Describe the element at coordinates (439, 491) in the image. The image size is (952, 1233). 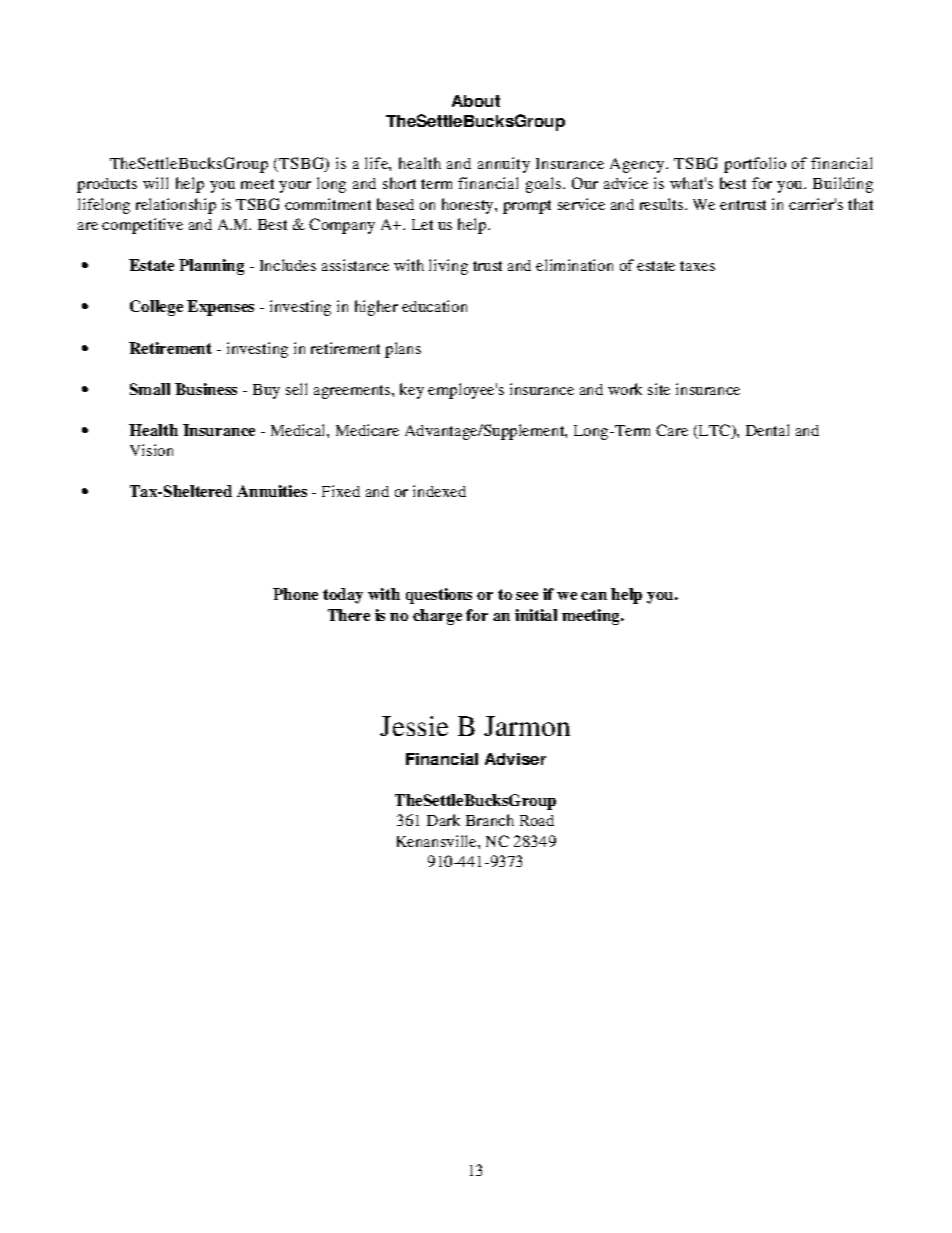
I see `indexed` at that location.
